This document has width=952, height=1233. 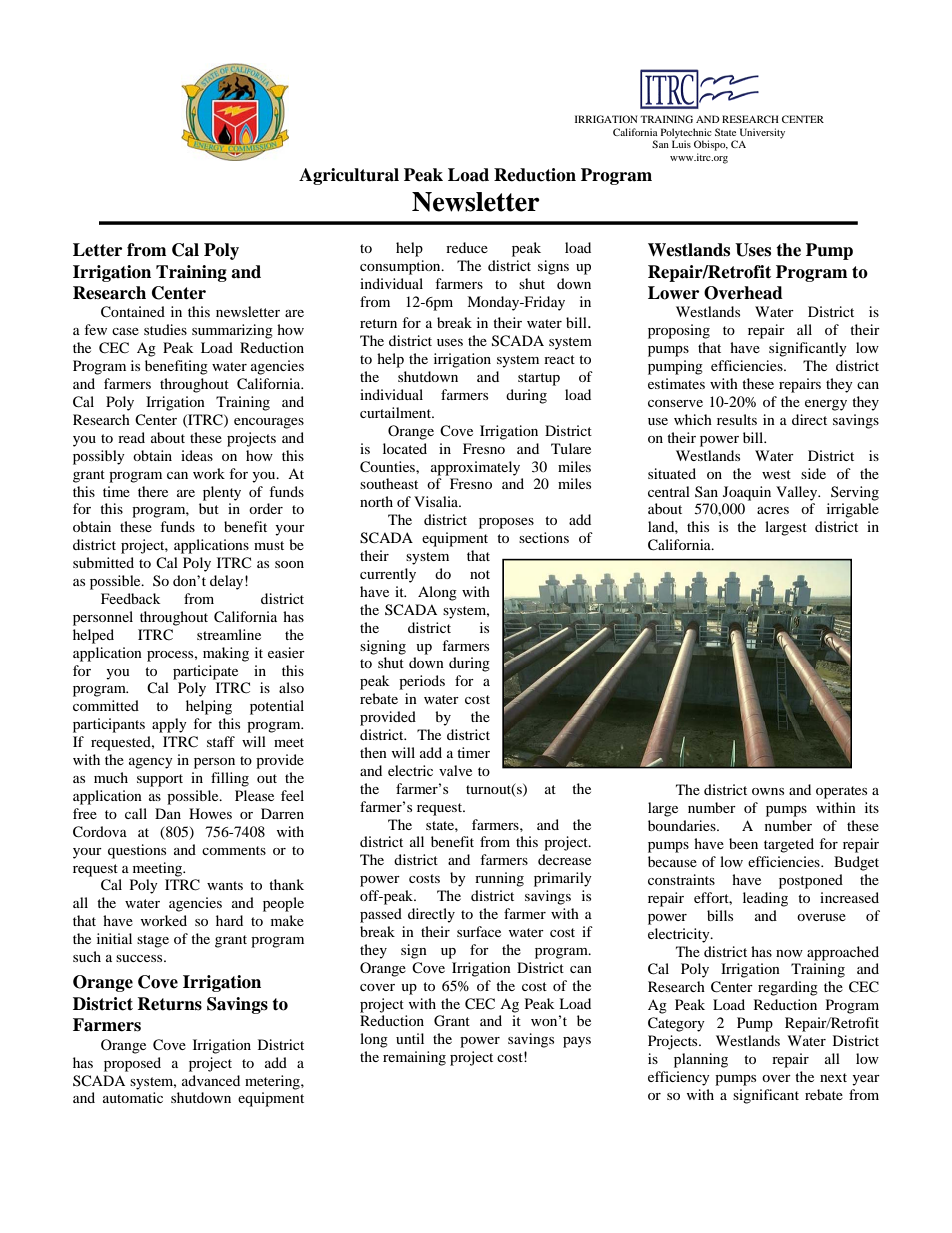 I want to click on acres, so click(x=773, y=510).
